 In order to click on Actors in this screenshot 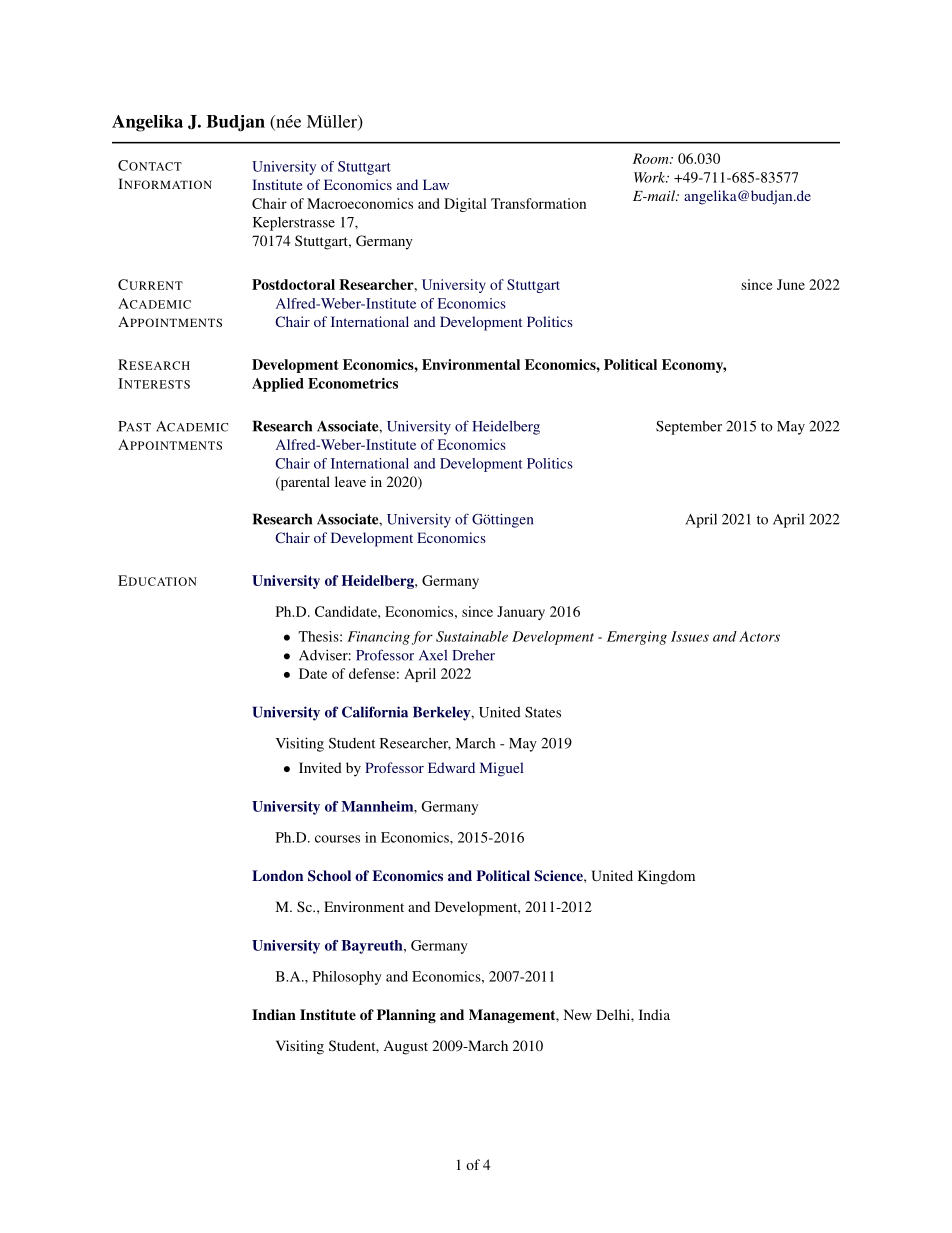, I will do `click(759, 636)`.
